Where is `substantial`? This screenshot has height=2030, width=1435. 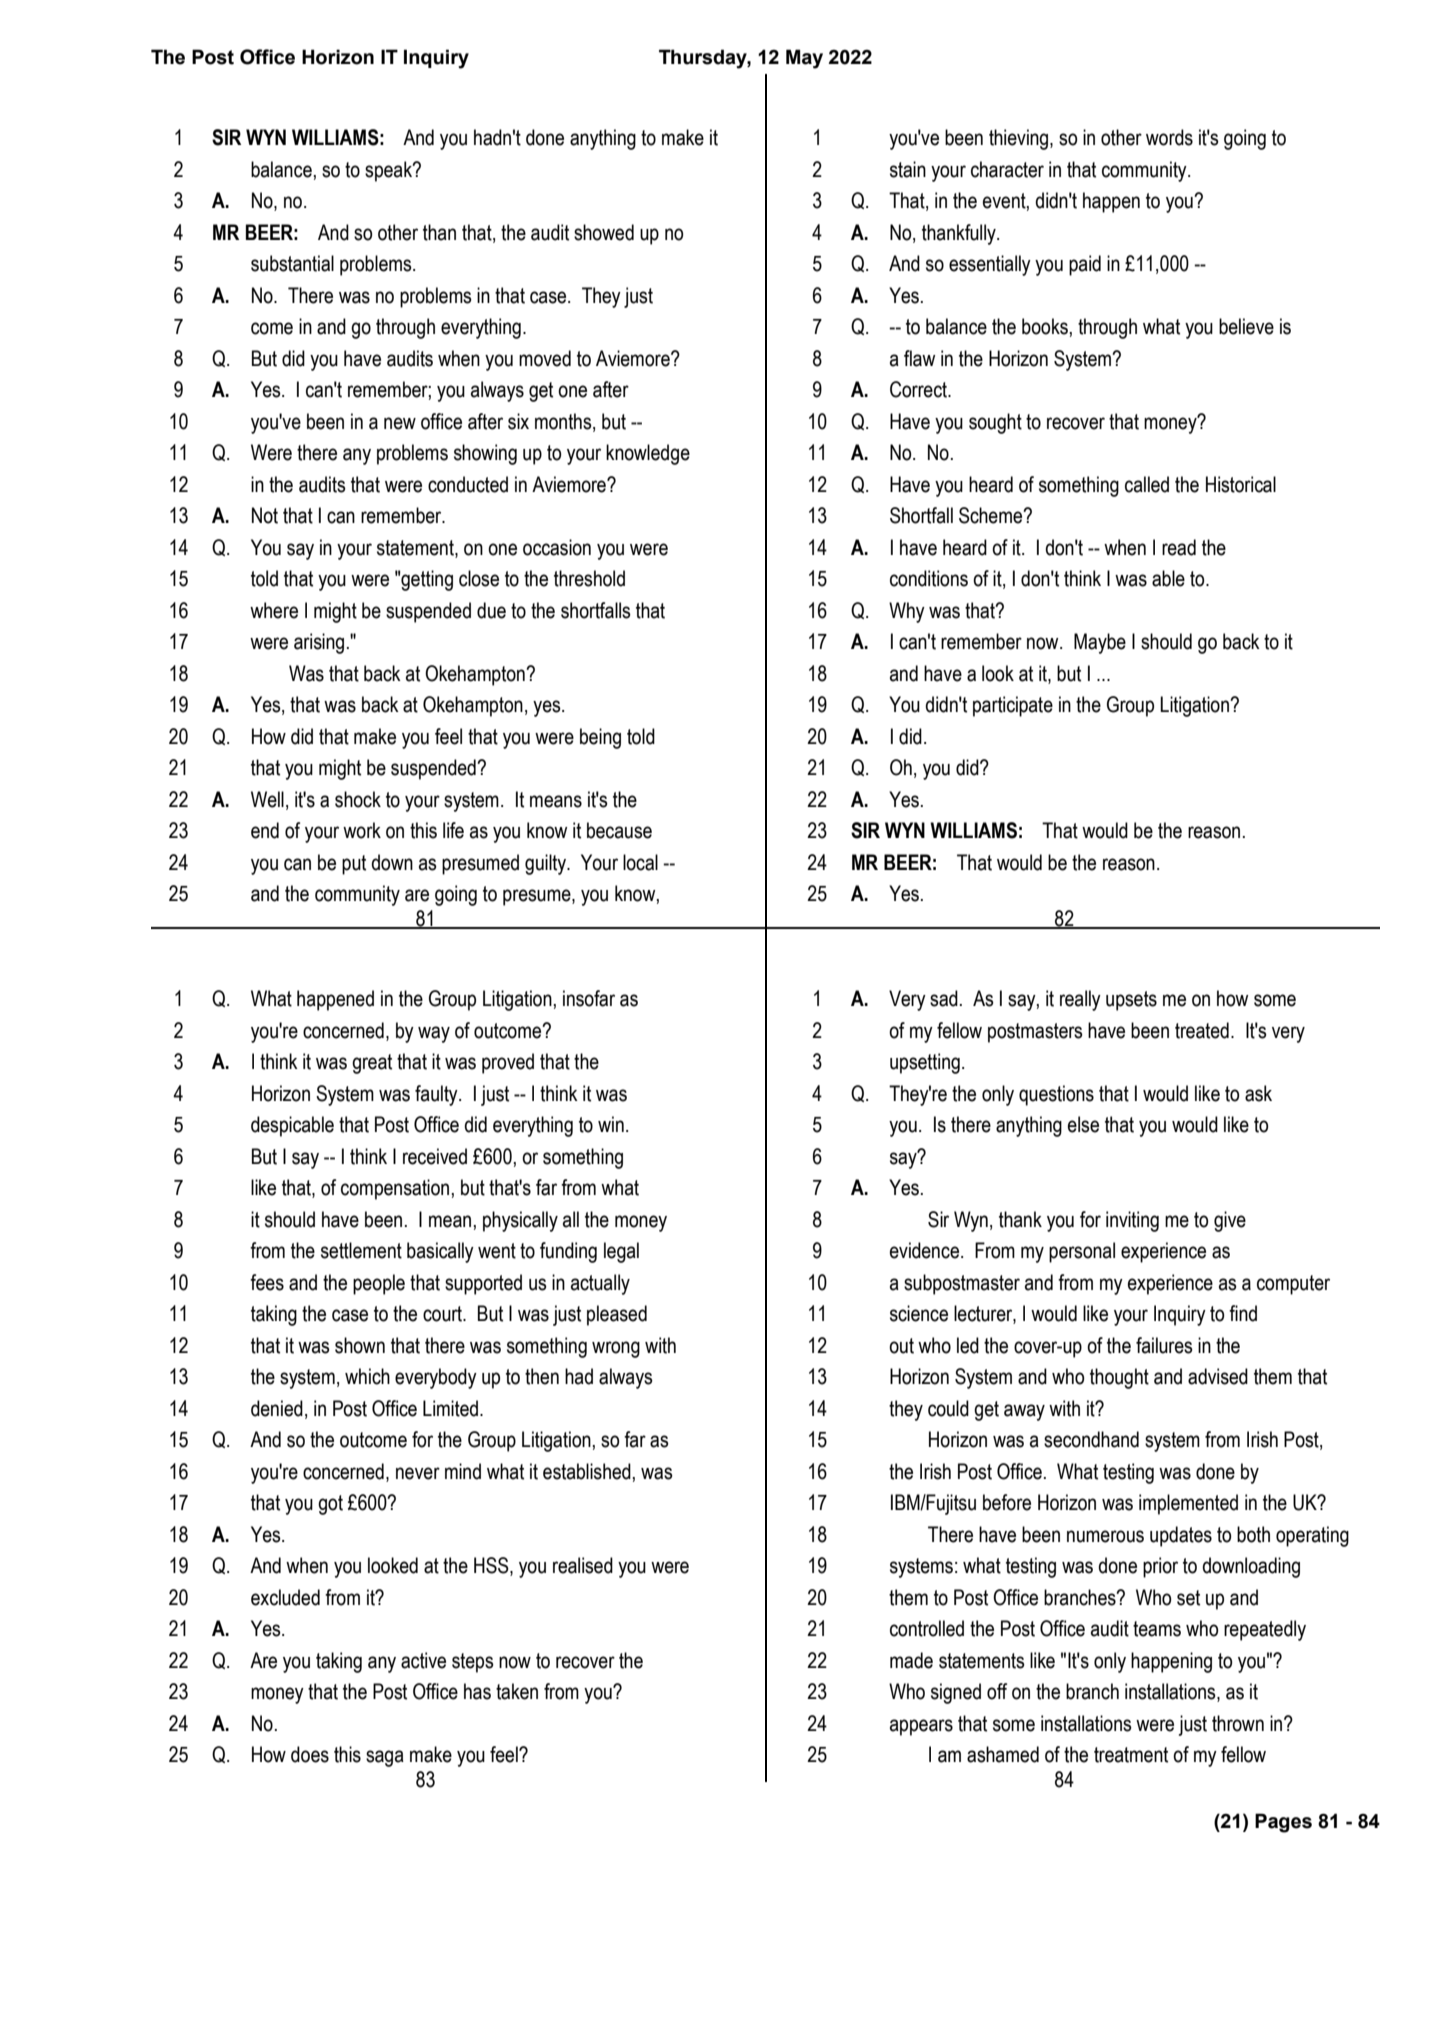 substantial is located at coordinates (292, 263).
